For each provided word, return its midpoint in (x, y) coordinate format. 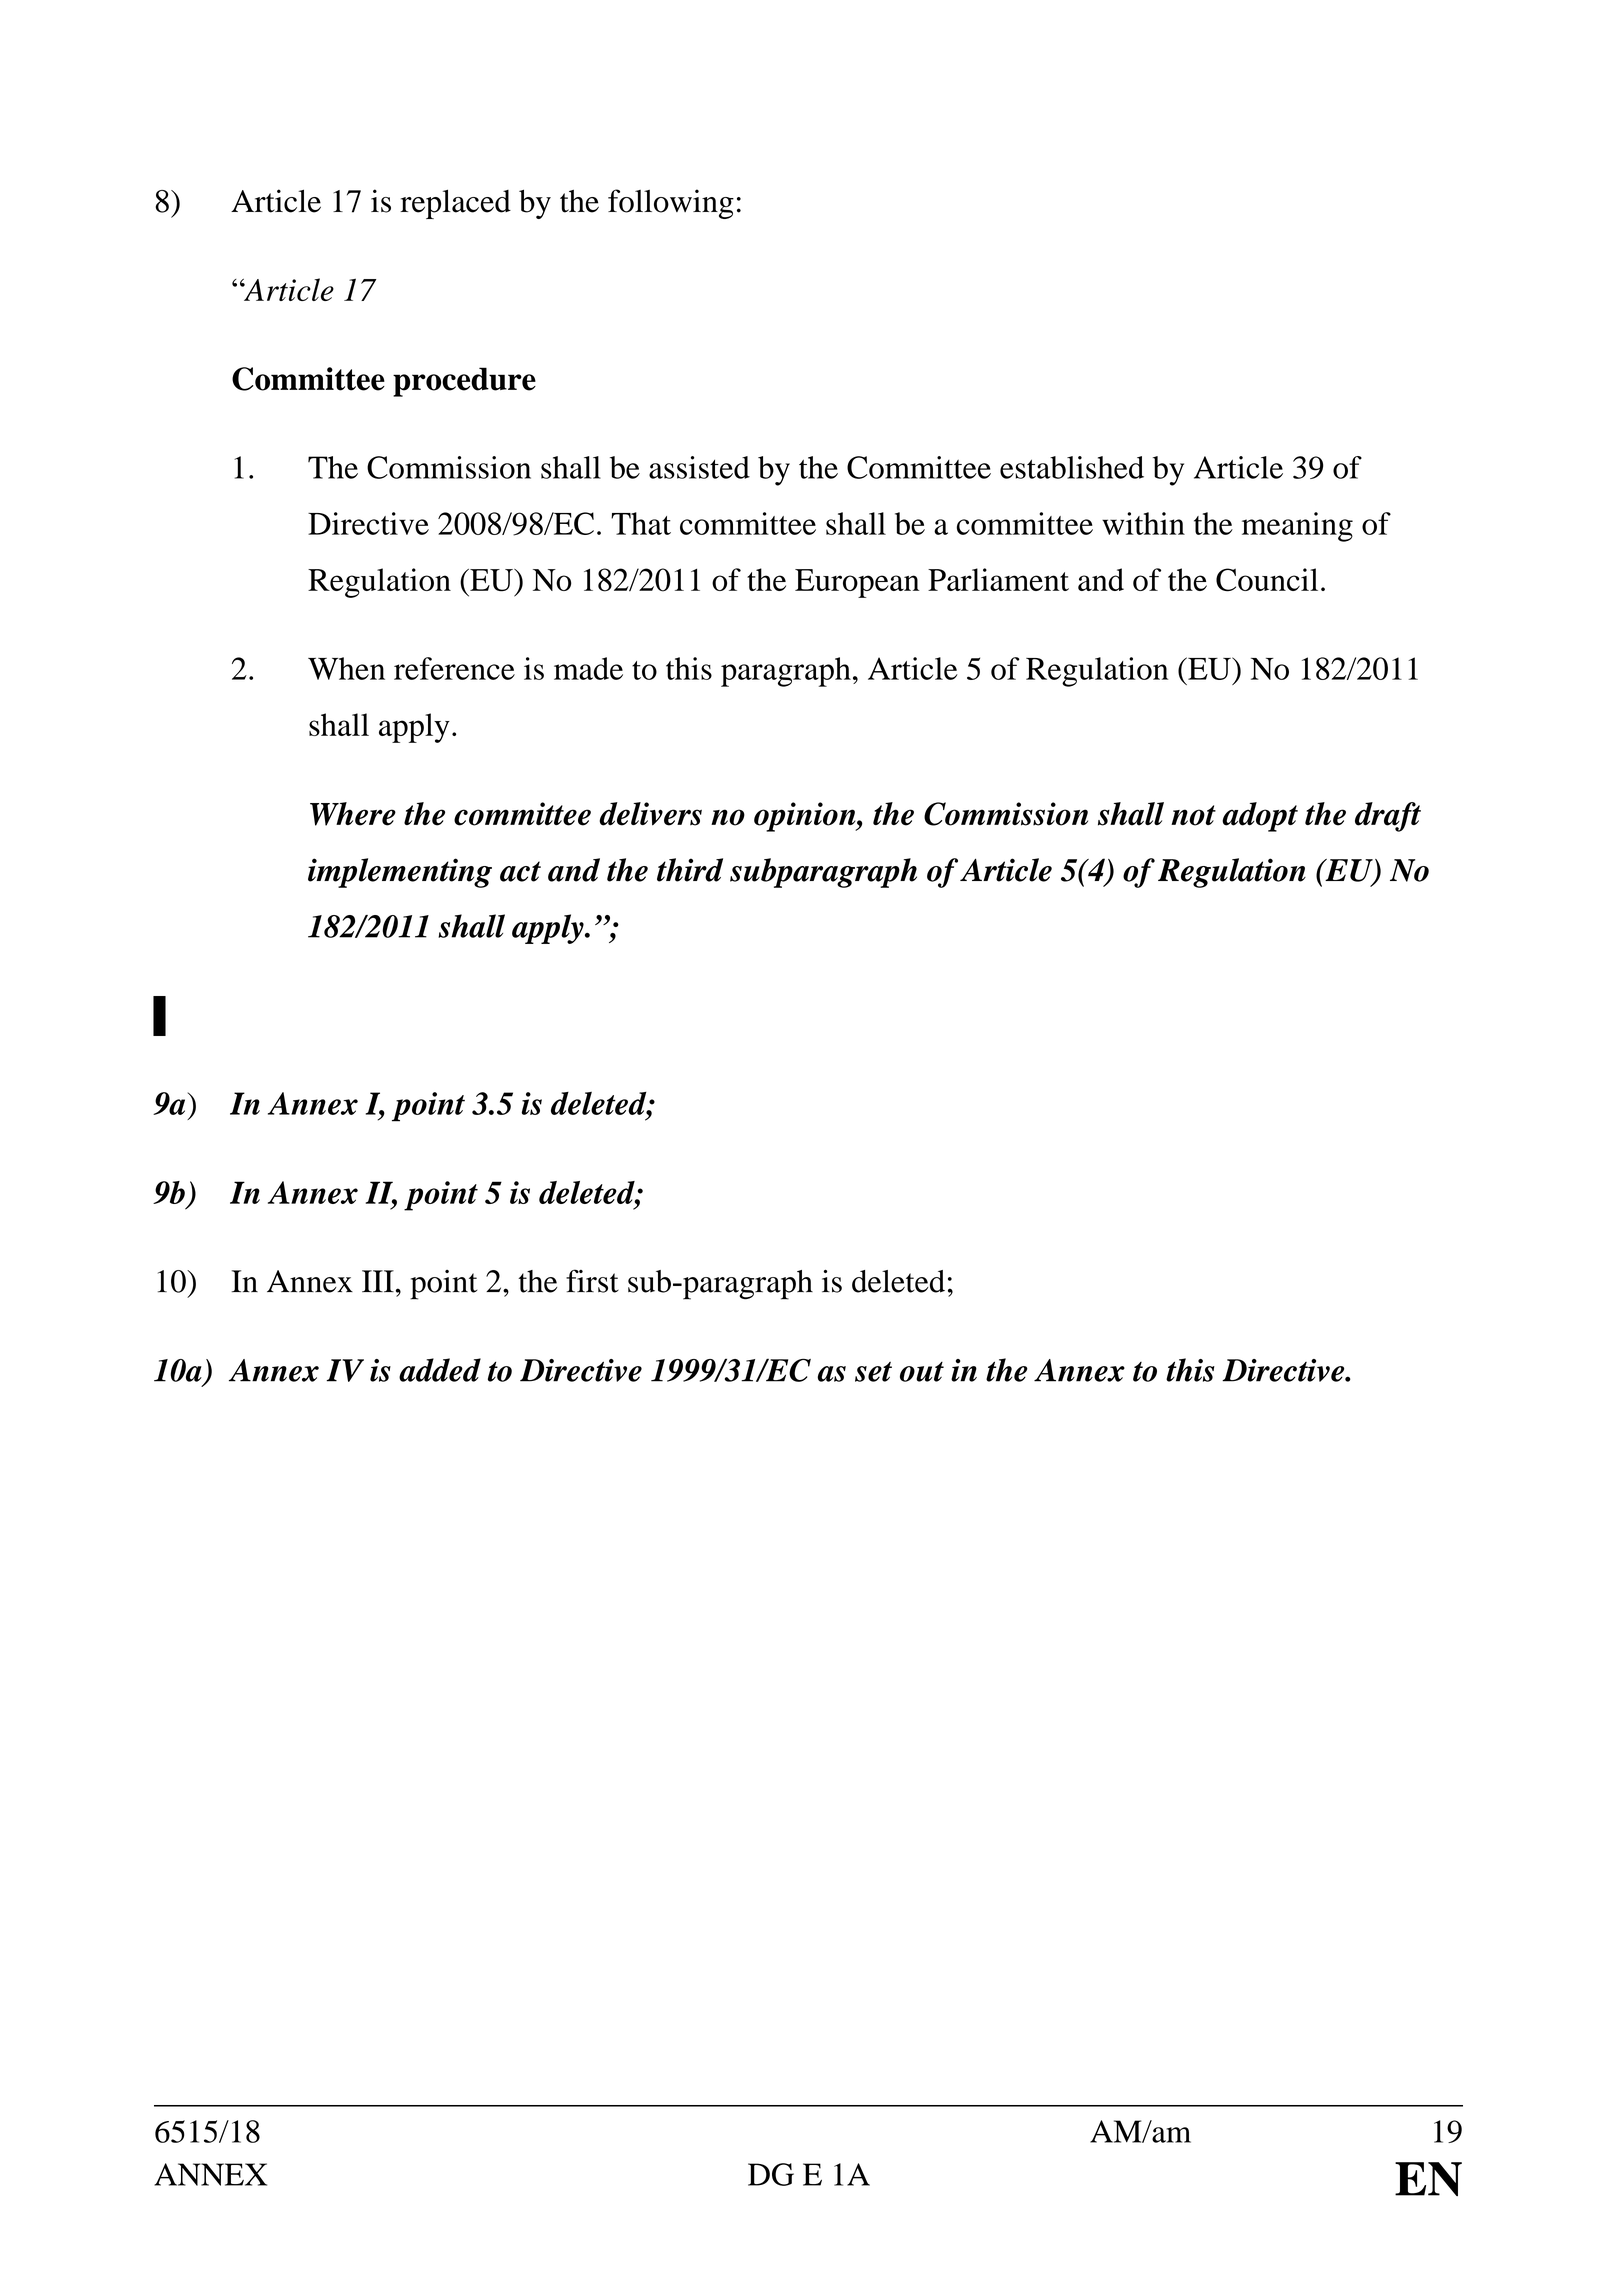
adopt (1260, 817)
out (922, 1372)
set (873, 1372)
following (671, 204)
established (1072, 467)
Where (353, 814)
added (440, 1370)
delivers (650, 814)
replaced (455, 204)
